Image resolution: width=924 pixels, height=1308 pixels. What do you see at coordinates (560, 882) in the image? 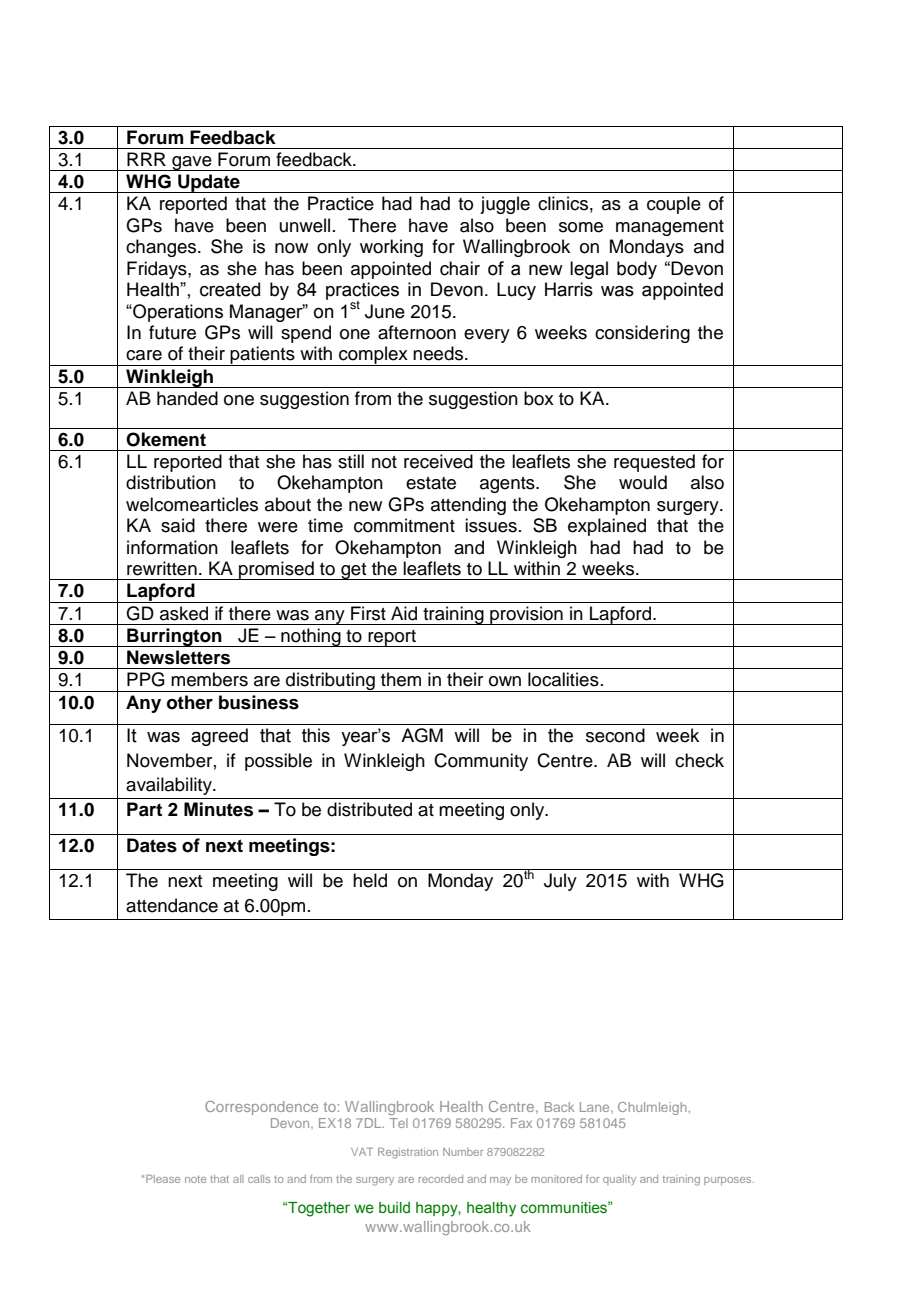
I see `July` at bounding box center [560, 882].
